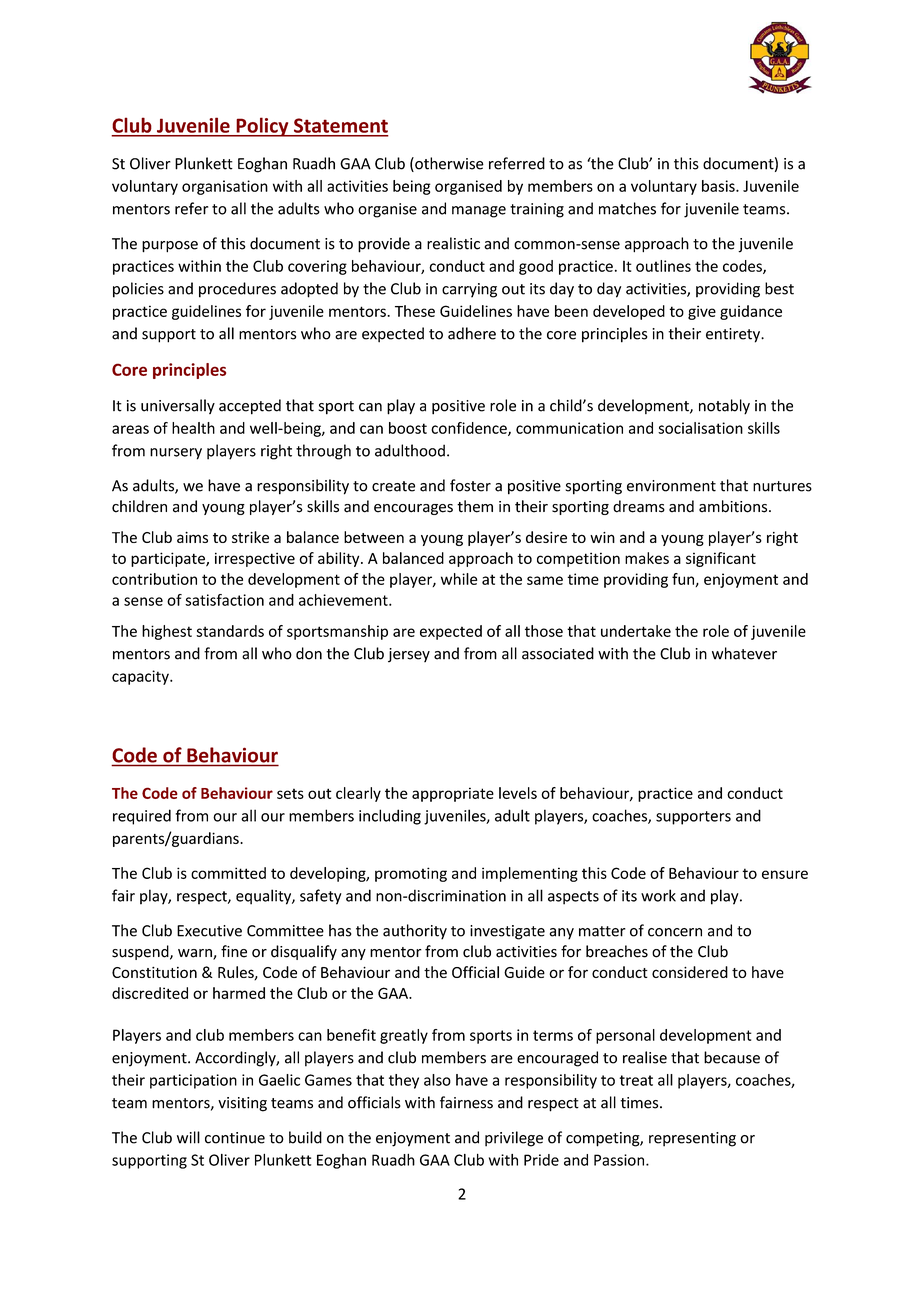 The height and width of the image is (1308, 924). Describe the element at coordinates (448, 164) in the image. I see `otherwise` at that location.
